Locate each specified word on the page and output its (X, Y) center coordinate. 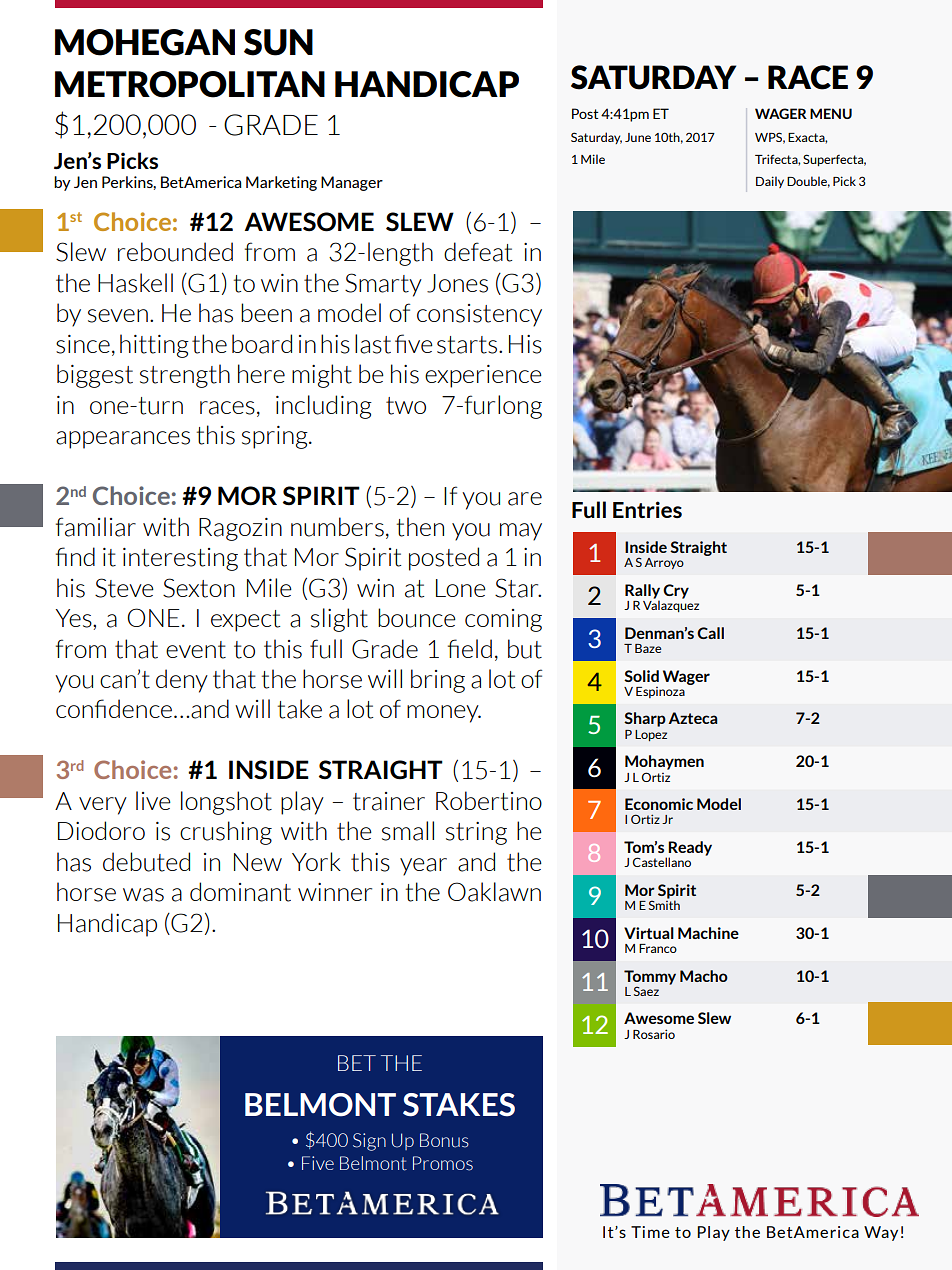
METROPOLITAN (190, 84)
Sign (369, 1142)
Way (881, 1233)
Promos (443, 1163)
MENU (831, 113)
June (638, 137)
